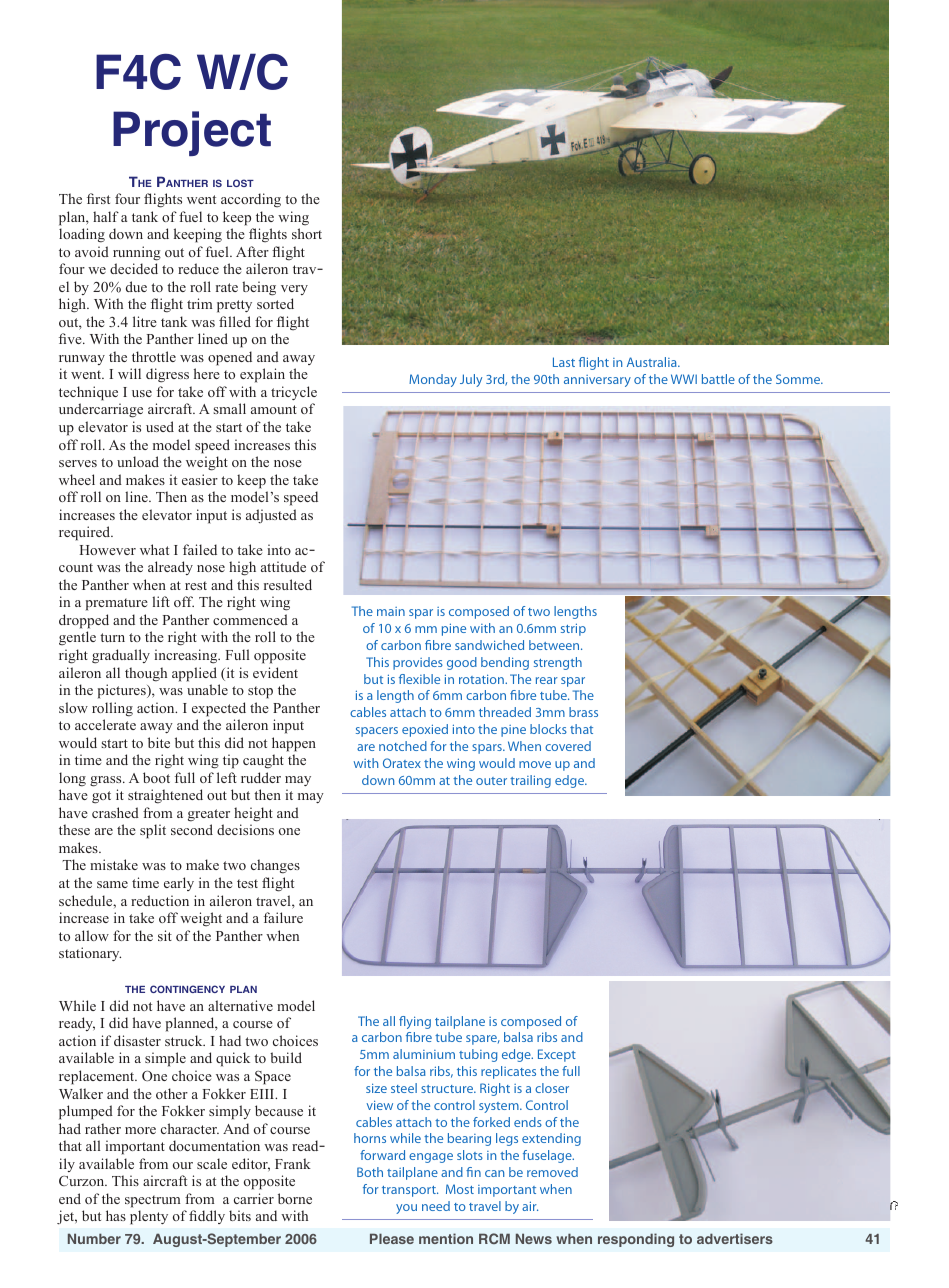 The width and height of the screenshot is (949, 1288). What do you see at coordinates (146, 674) in the screenshot?
I see `though` at bounding box center [146, 674].
